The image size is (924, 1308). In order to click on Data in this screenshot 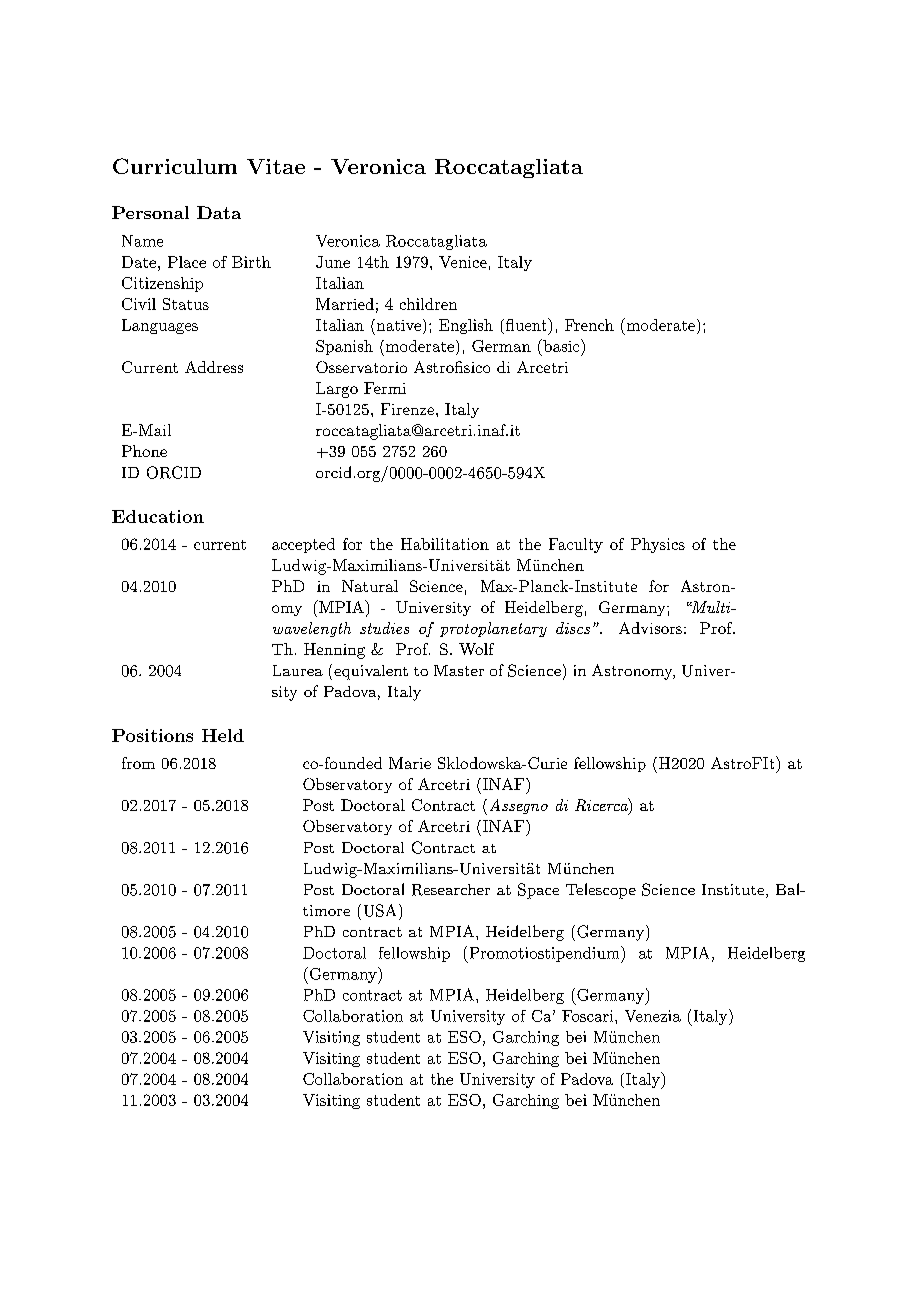, I will do `click(219, 212)`.
